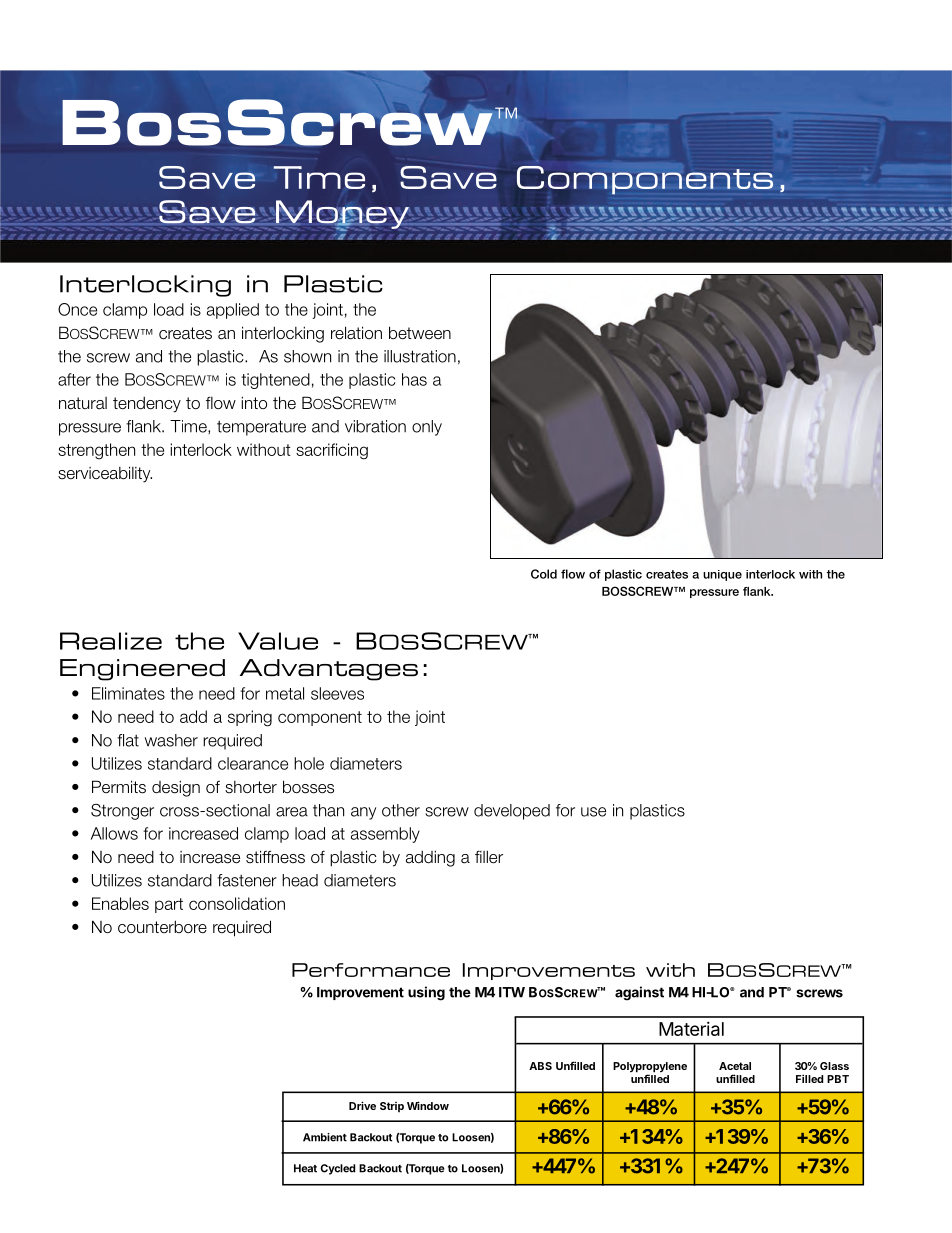  What do you see at coordinates (305, 1168) in the image?
I see `Heat` at bounding box center [305, 1168].
